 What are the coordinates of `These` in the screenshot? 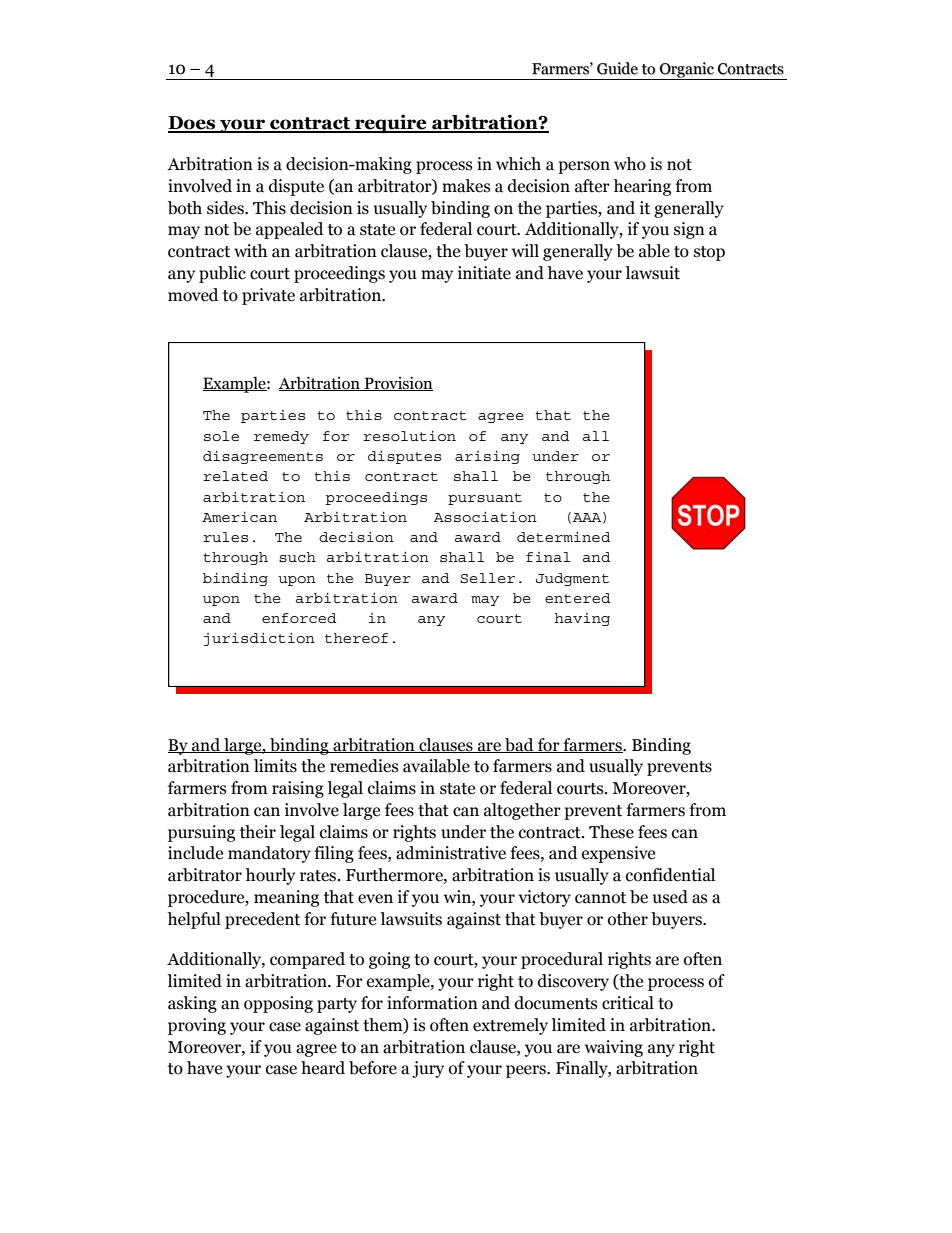 It's located at (611, 832).
